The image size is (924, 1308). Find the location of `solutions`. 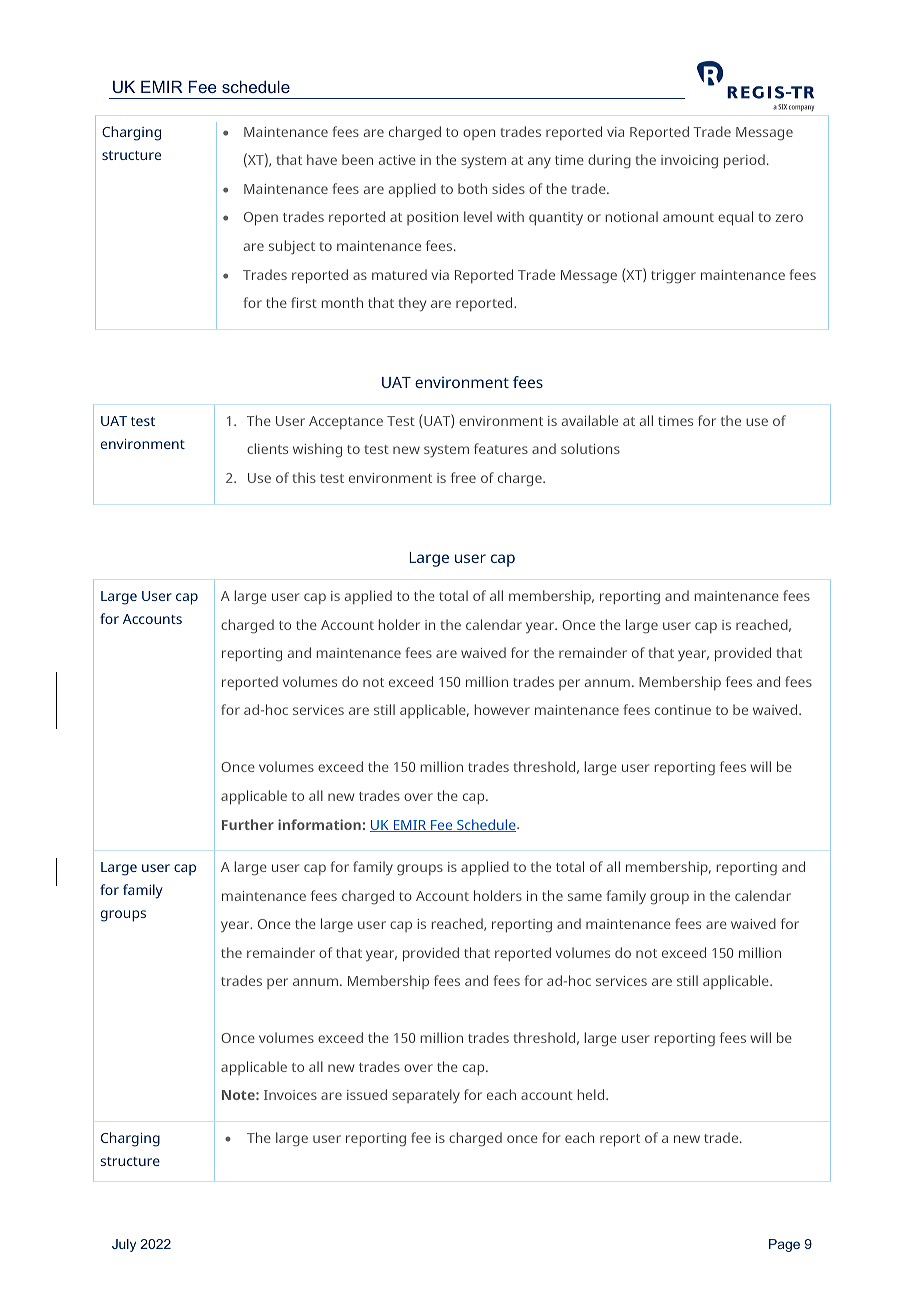

solutions is located at coordinates (590, 448).
